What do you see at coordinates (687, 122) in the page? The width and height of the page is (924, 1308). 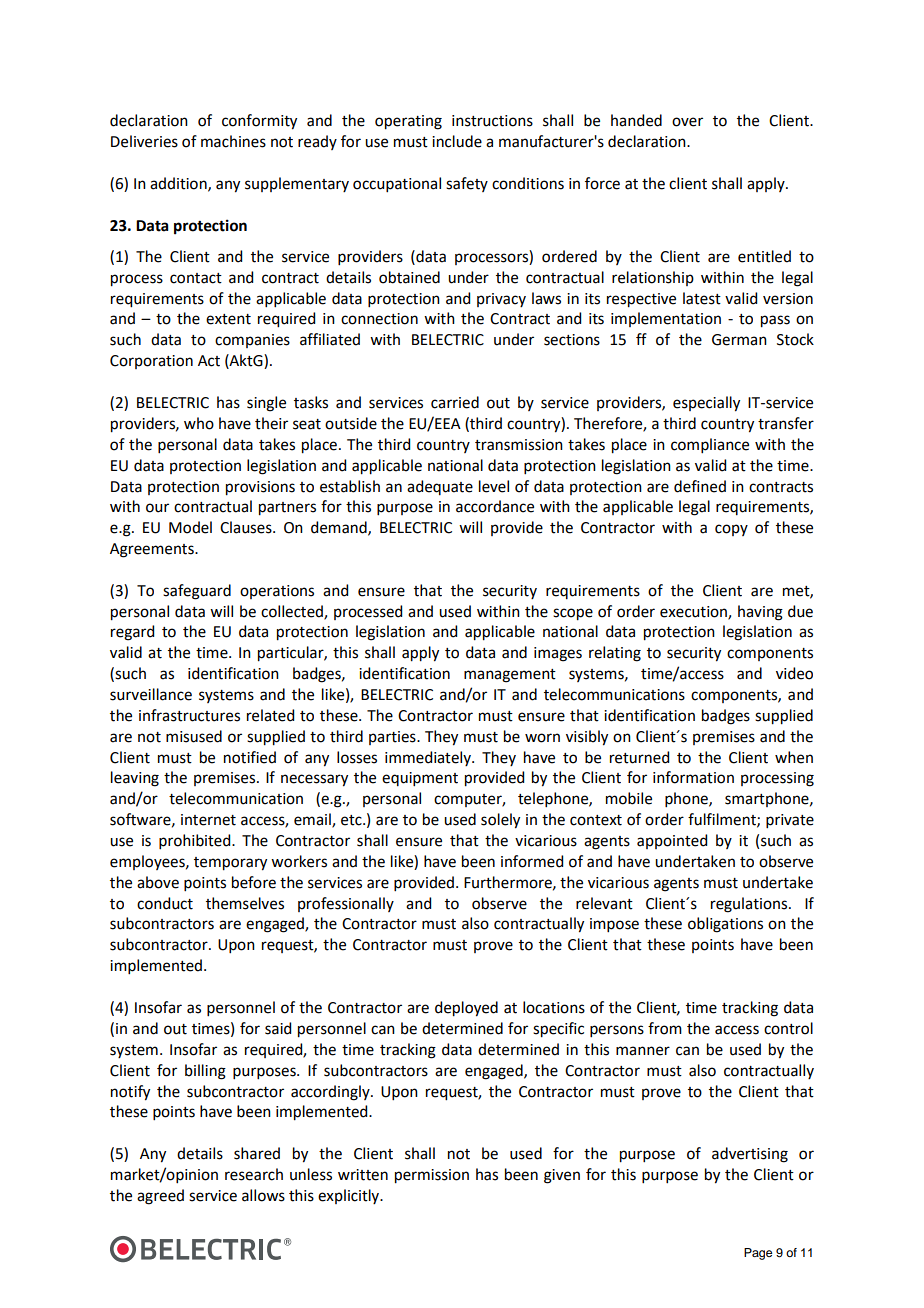 I see `over` at bounding box center [687, 122].
